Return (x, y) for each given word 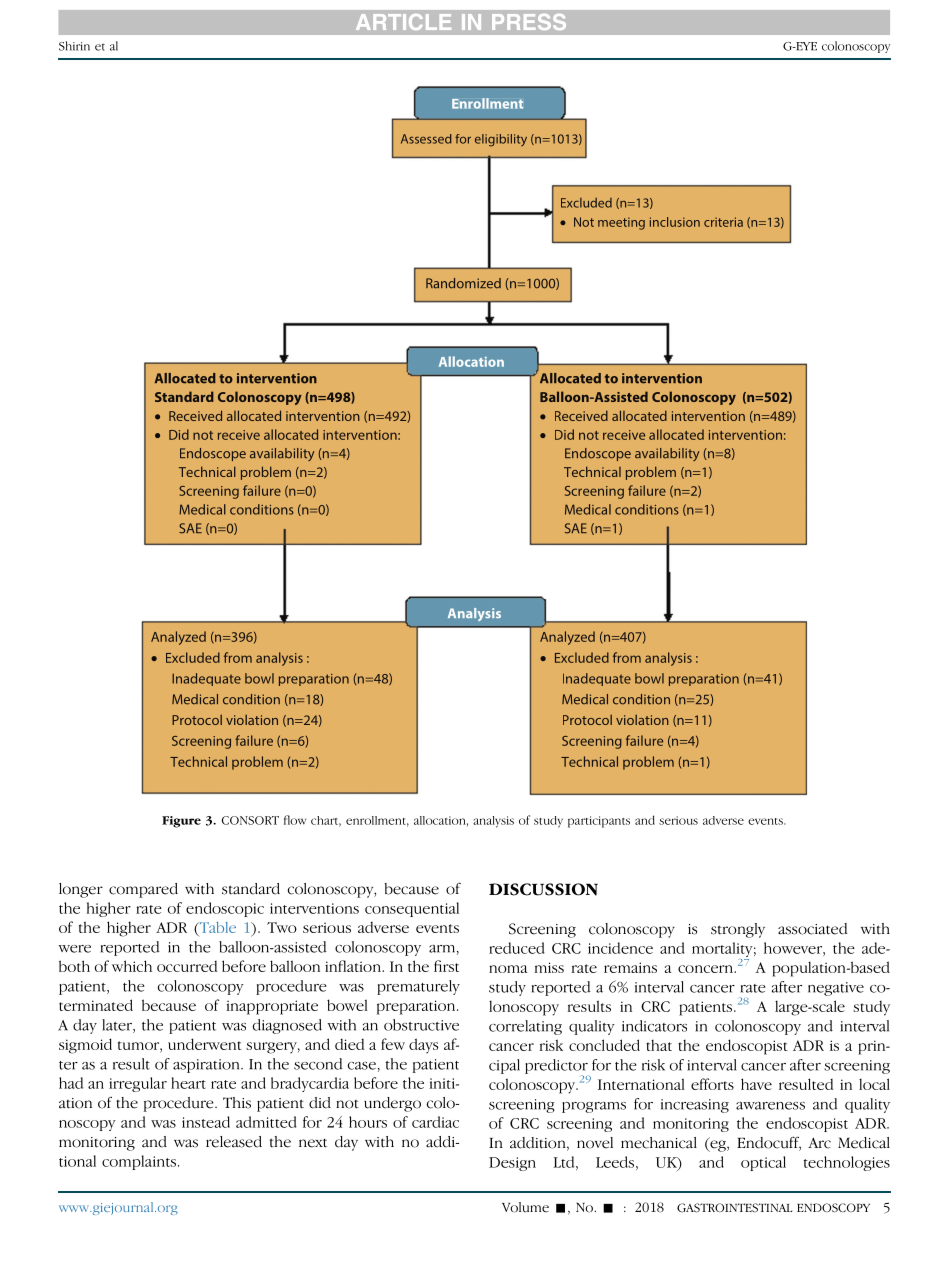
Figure (181, 822)
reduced (517, 948)
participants (599, 822)
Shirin (74, 46)
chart (326, 821)
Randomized (463, 283)
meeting (621, 223)
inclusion (675, 222)
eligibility (501, 140)
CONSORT (250, 820)
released (234, 1142)
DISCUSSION (543, 889)
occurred (187, 966)
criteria (723, 222)
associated (813, 929)
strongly (738, 930)
